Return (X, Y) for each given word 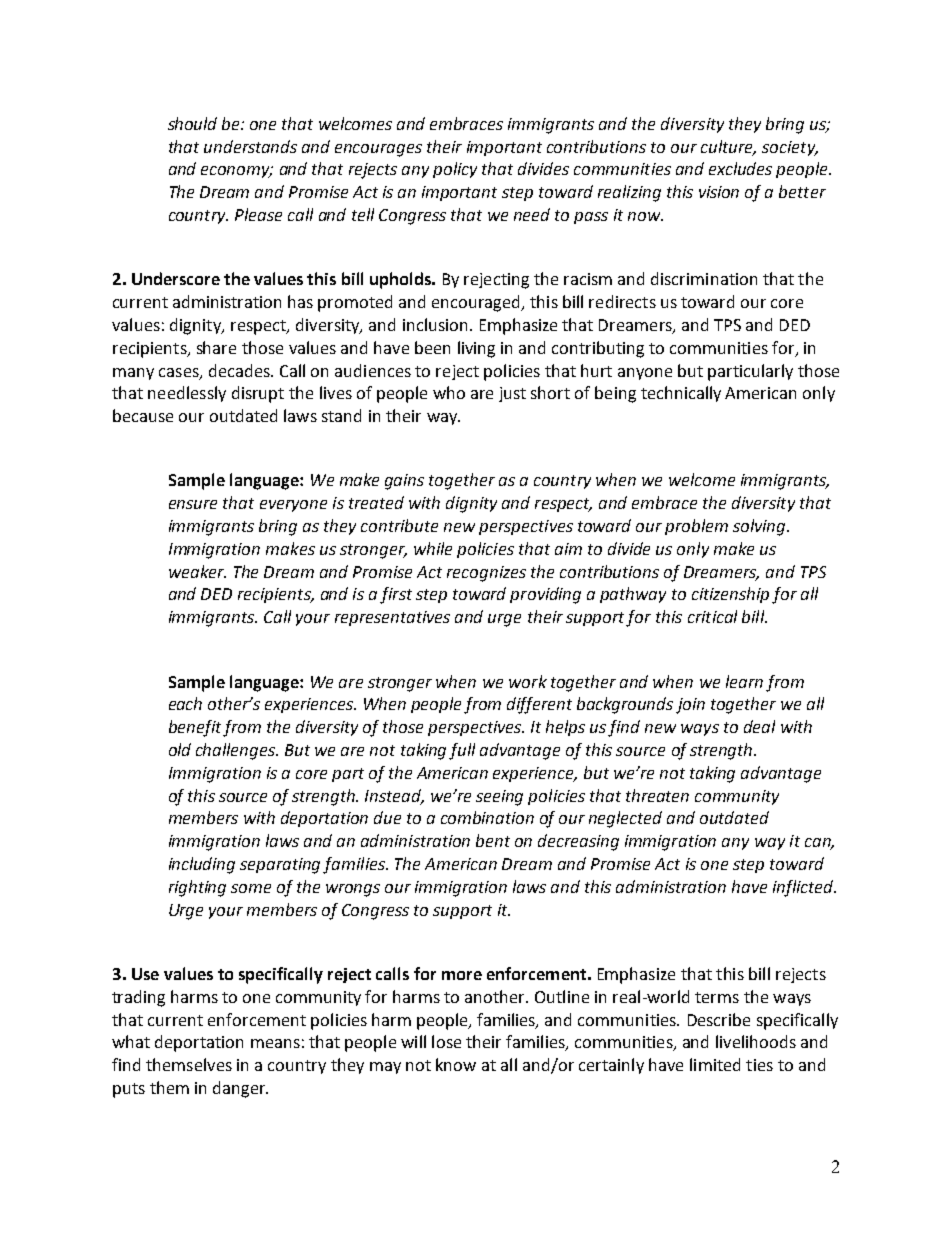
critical (712, 616)
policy (455, 170)
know (456, 1064)
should (192, 123)
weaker (197, 571)
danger (240, 1089)
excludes (740, 168)
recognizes (486, 574)
